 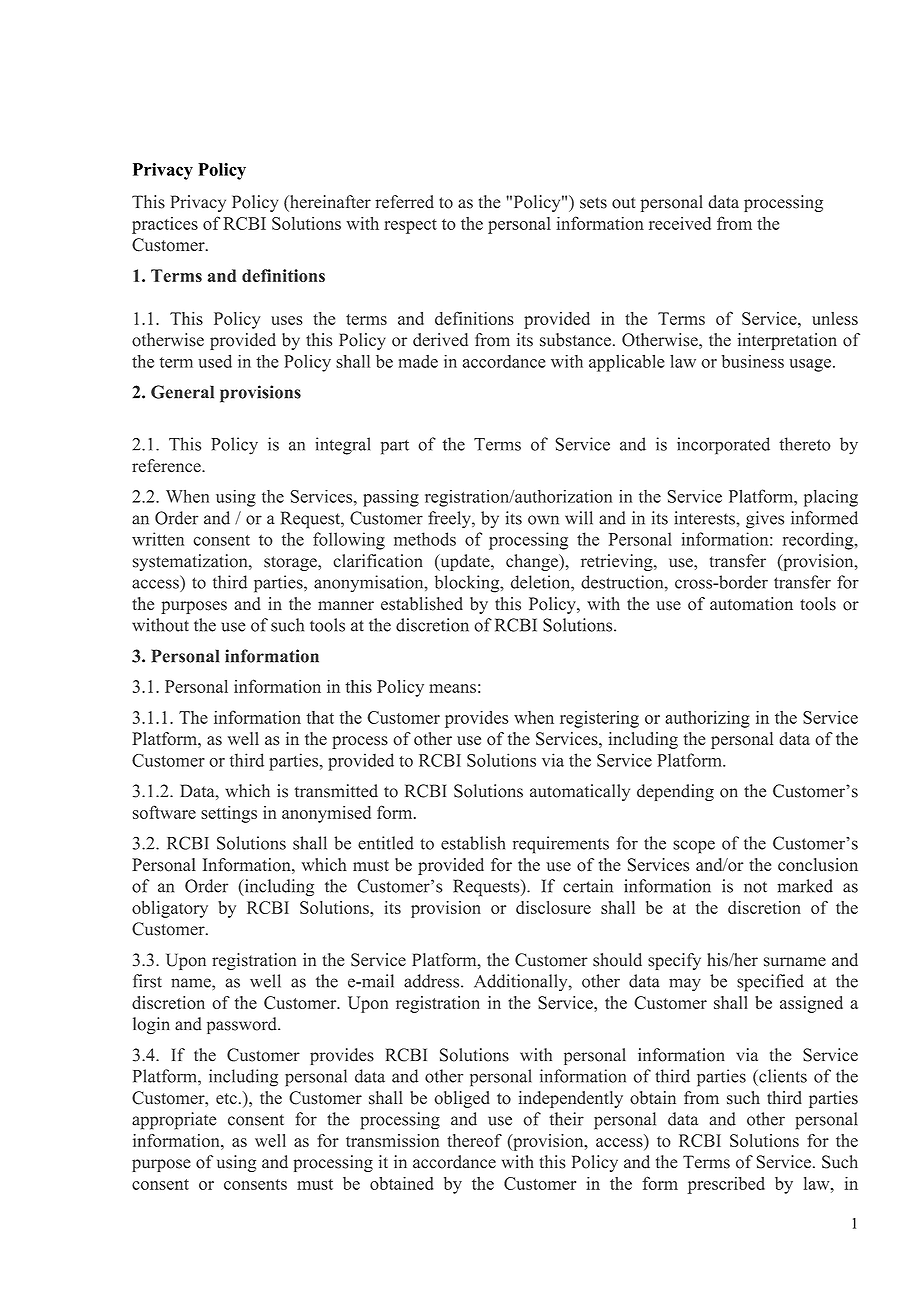 I want to click on authorizing, so click(x=707, y=719).
